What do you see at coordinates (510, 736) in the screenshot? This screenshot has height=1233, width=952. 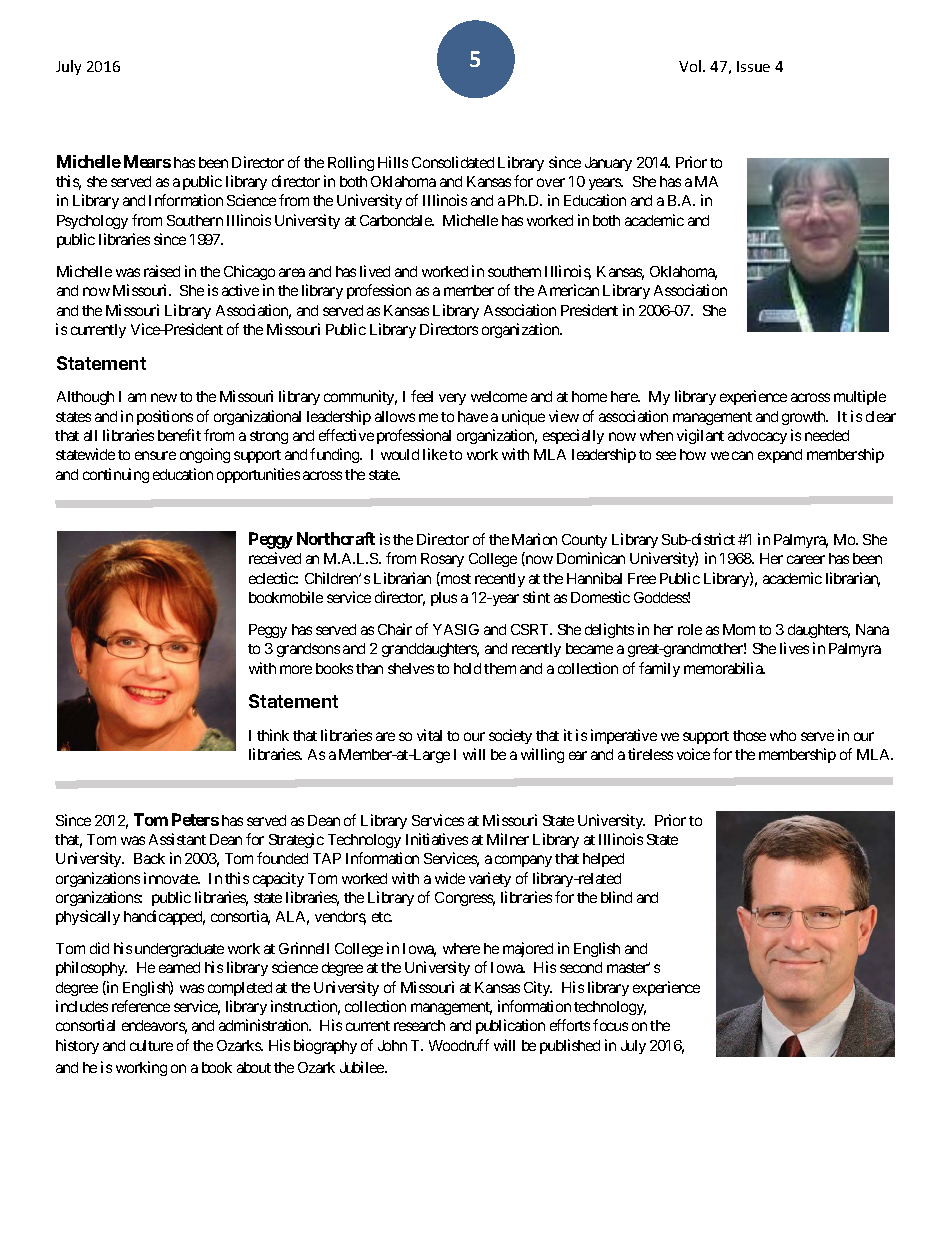 I see `society` at bounding box center [510, 736].
